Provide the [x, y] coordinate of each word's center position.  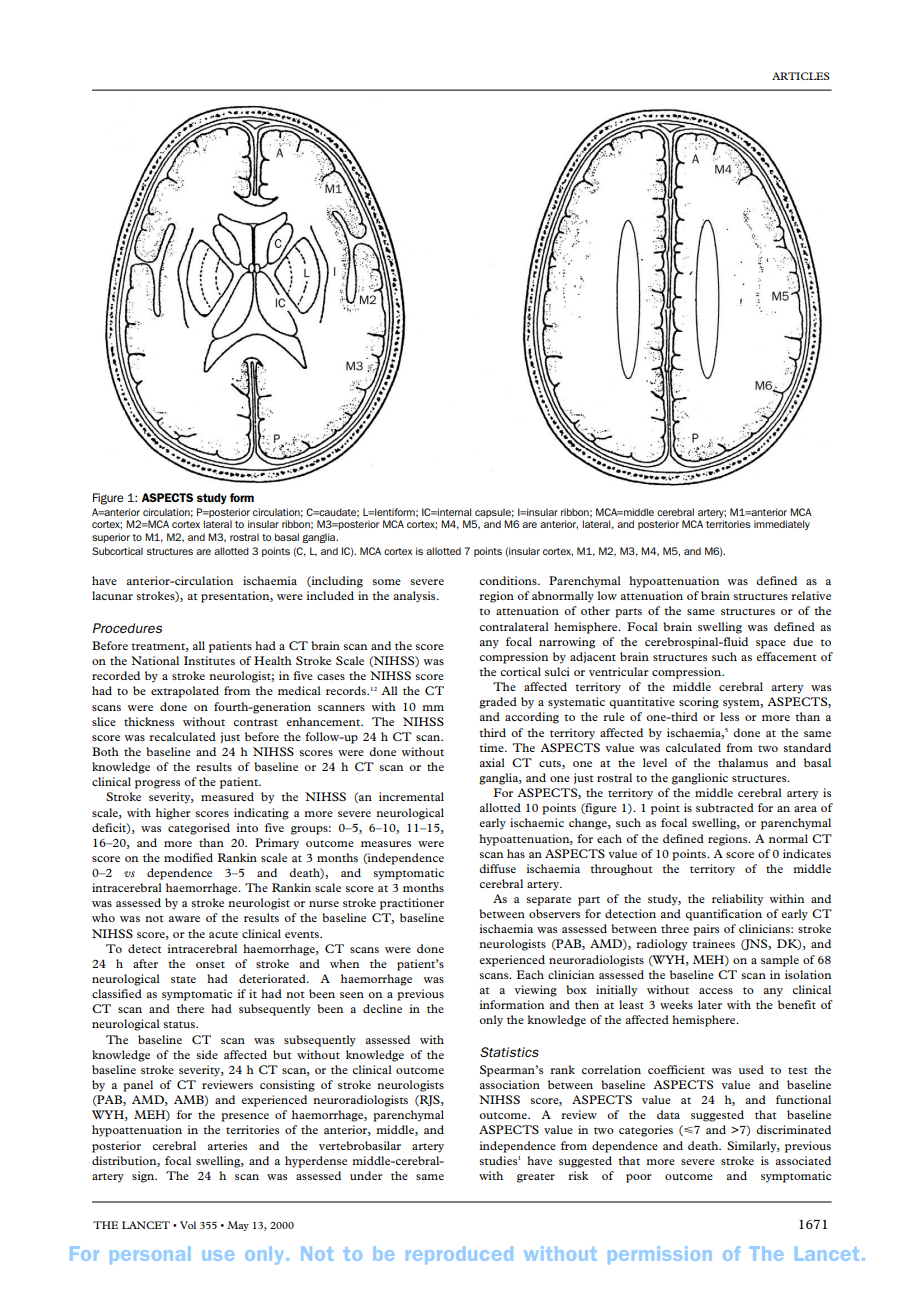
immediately [782, 525]
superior [111, 538]
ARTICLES [801, 76]
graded [498, 703]
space [771, 644]
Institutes [209, 660]
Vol [188, 1225]
